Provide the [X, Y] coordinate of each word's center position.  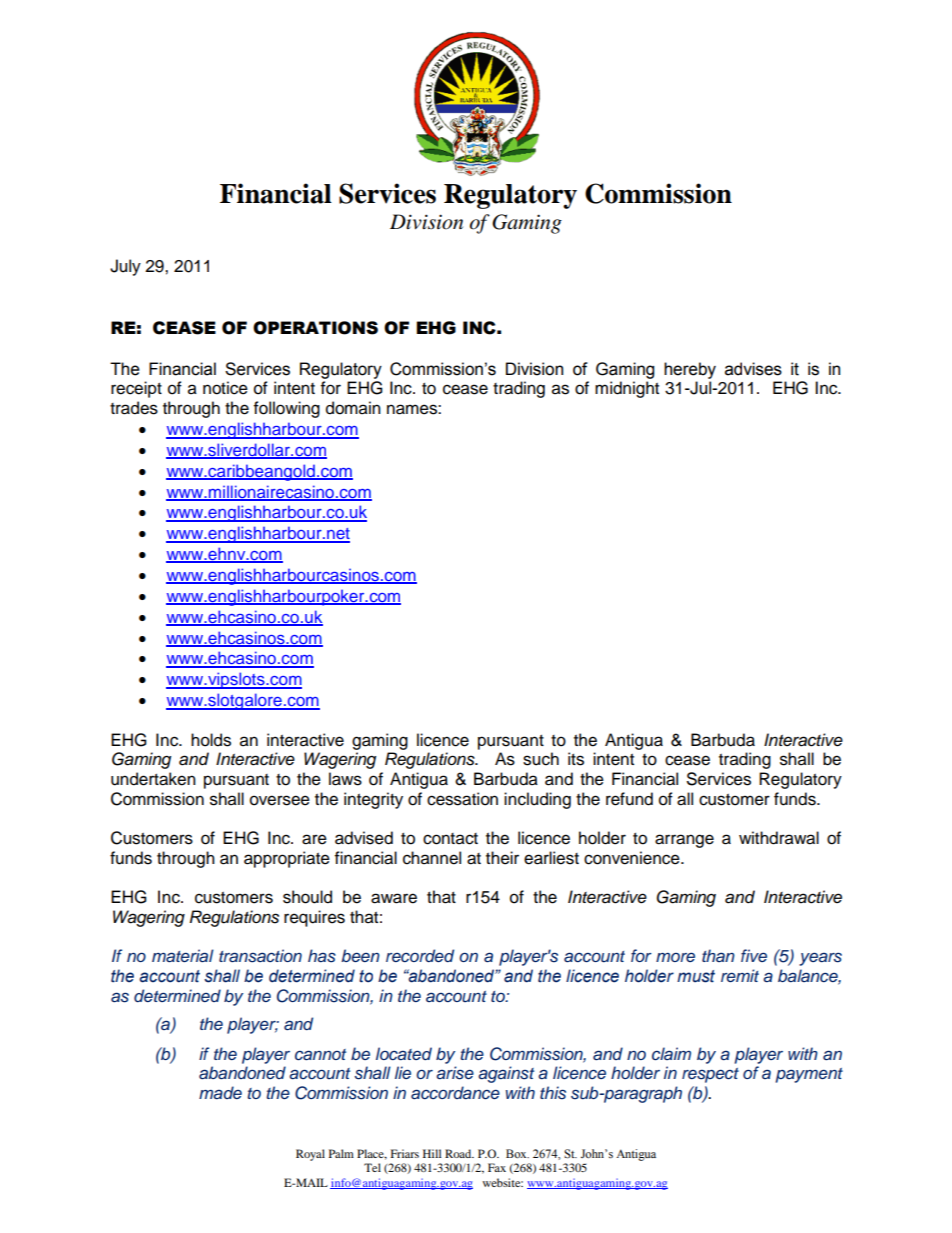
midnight [627, 389]
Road [459, 1153]
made [220, 1093]
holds [211, 740]
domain [353, 408]
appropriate [287, 859]
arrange [684, 841]
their [502, 858]
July [125, 267]
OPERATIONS [315, 328]
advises [753, 369]
